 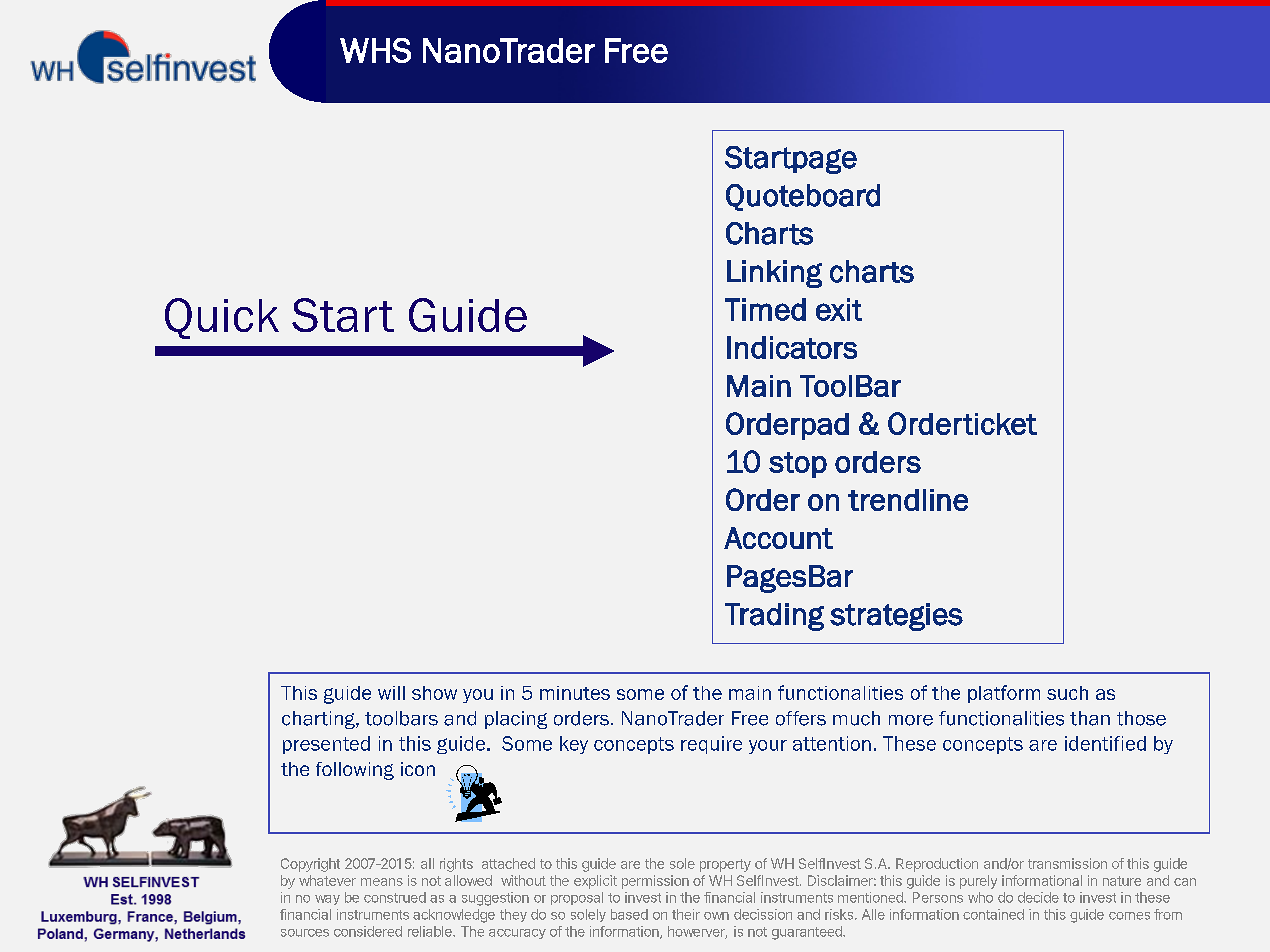 I want to click on way, so click(x=327, y=900).
